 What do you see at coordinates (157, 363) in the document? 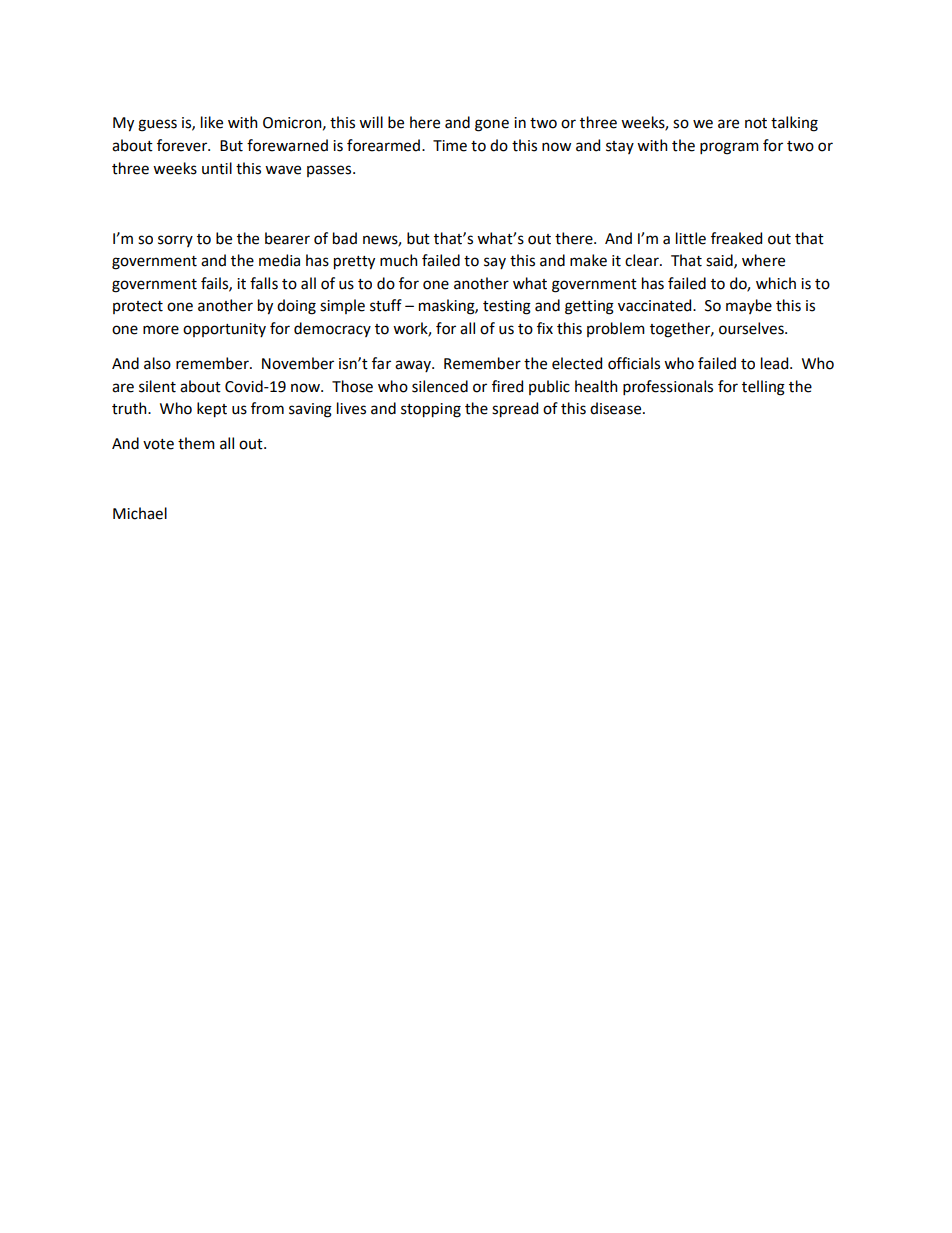
I see `also` at bounding box center [157, 363].
